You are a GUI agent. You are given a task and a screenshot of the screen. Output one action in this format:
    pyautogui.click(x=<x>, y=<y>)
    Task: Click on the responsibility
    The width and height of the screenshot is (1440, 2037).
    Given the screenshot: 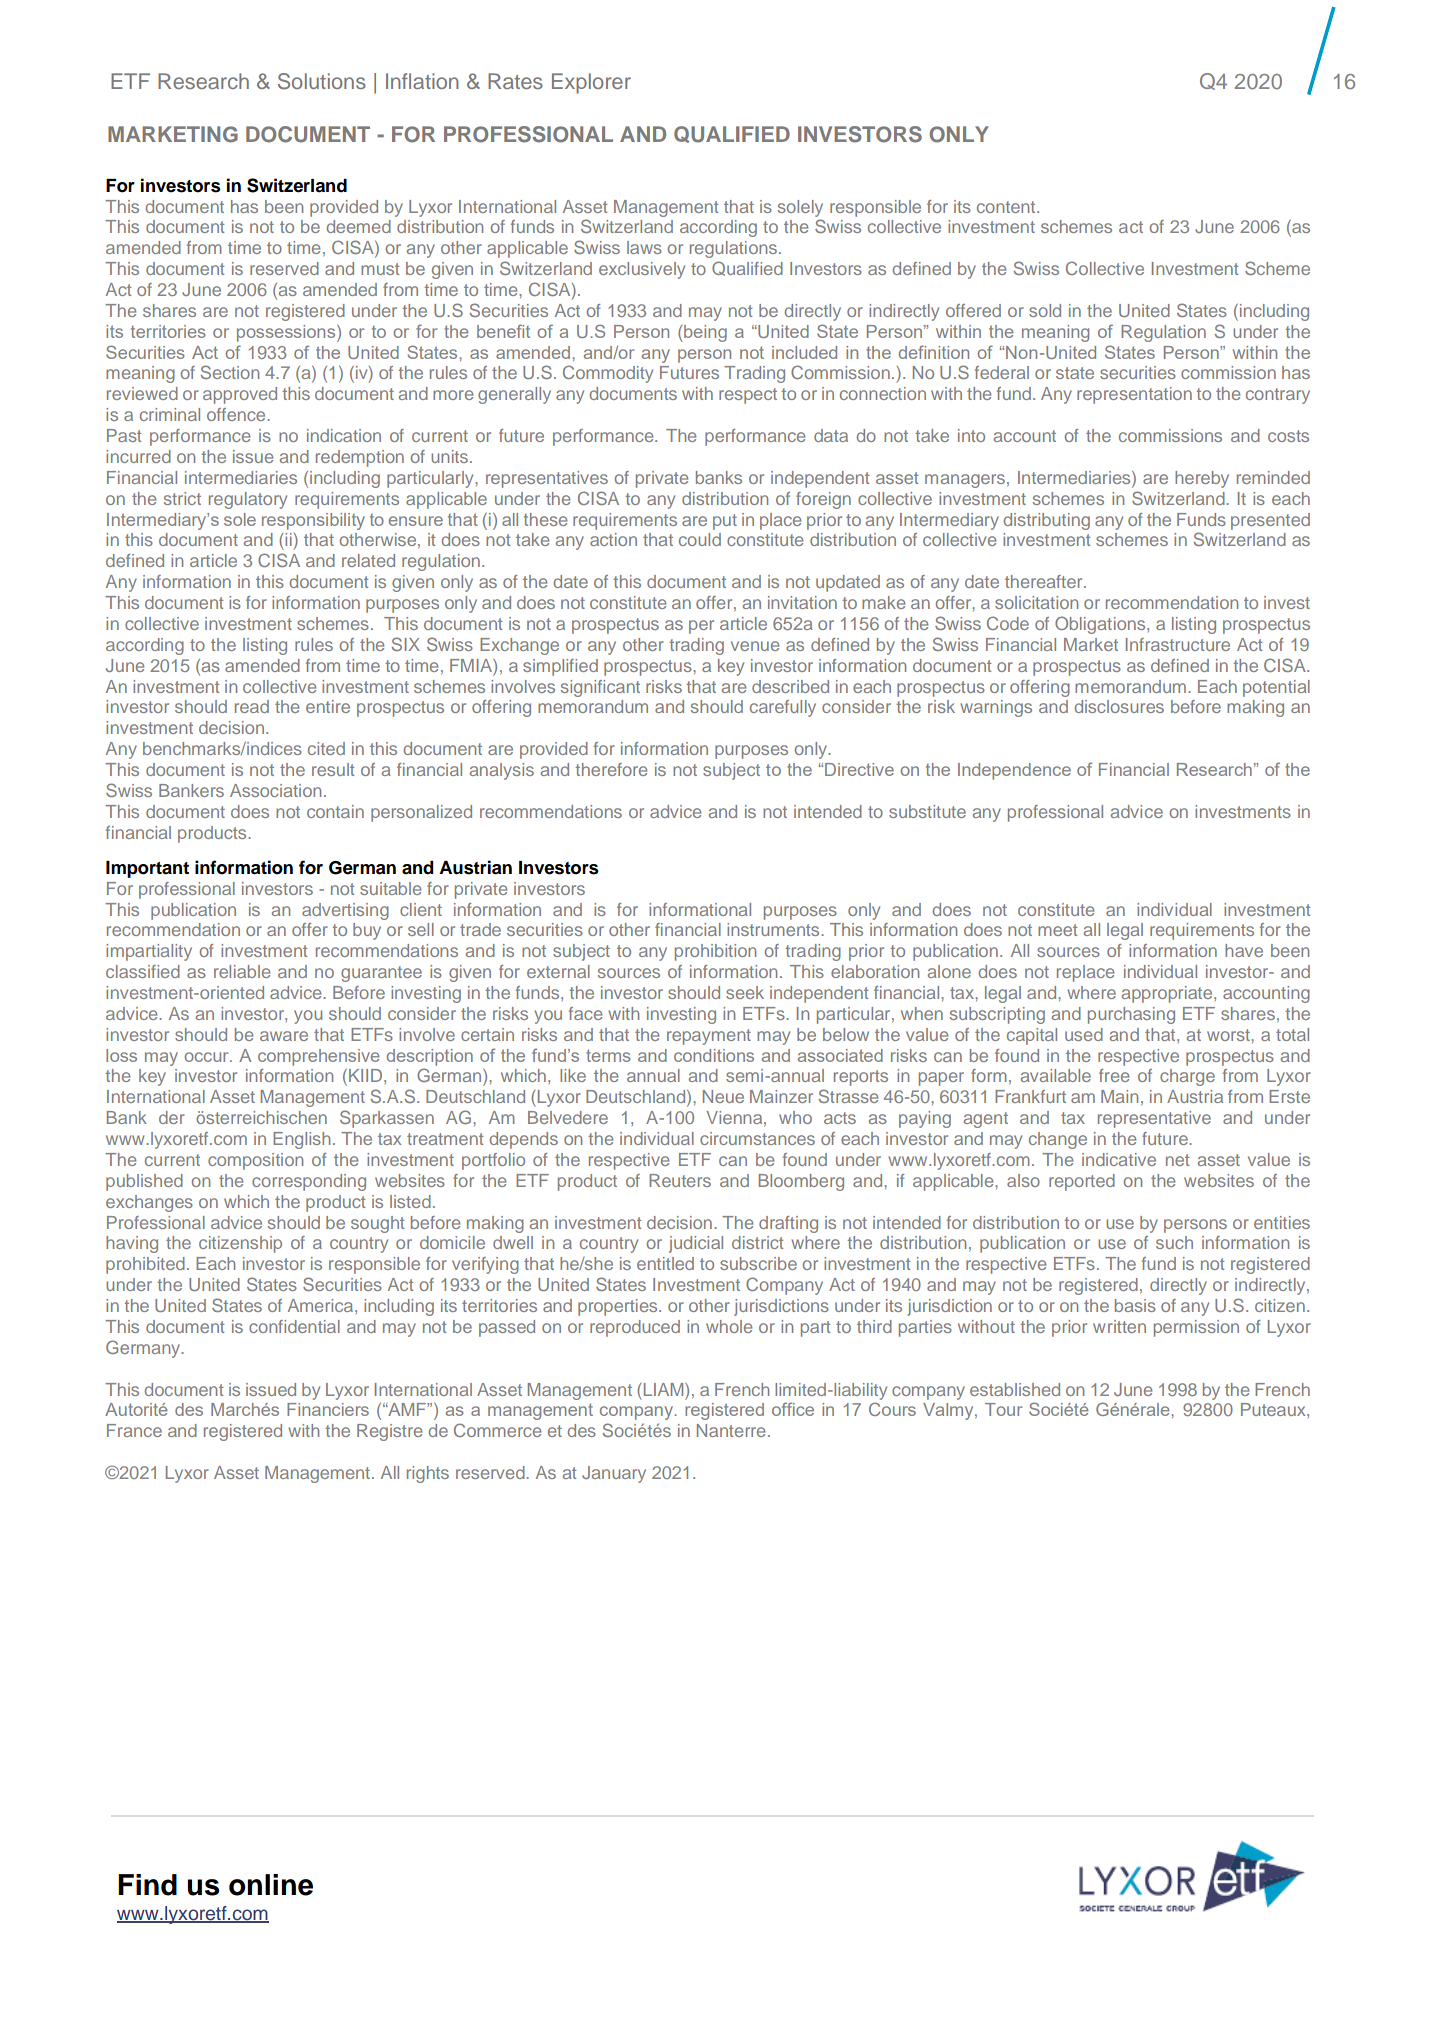 What is the action you would take?
    pyautogui.click(x=313, y=521)
